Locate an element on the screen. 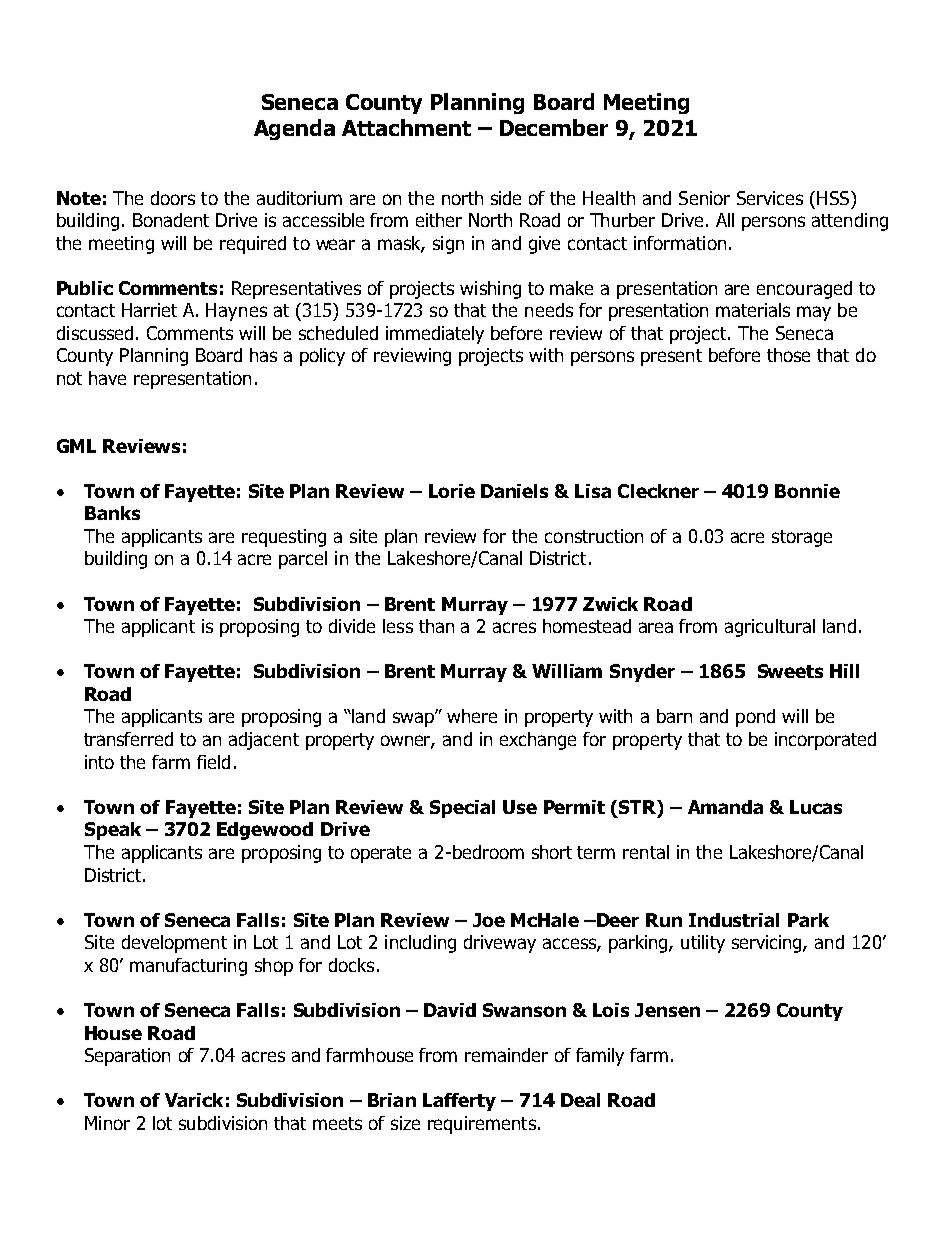 Image resolution: width=952 pixels, height=1233 pixels. Daniels is located at coordinates (514, 491).
